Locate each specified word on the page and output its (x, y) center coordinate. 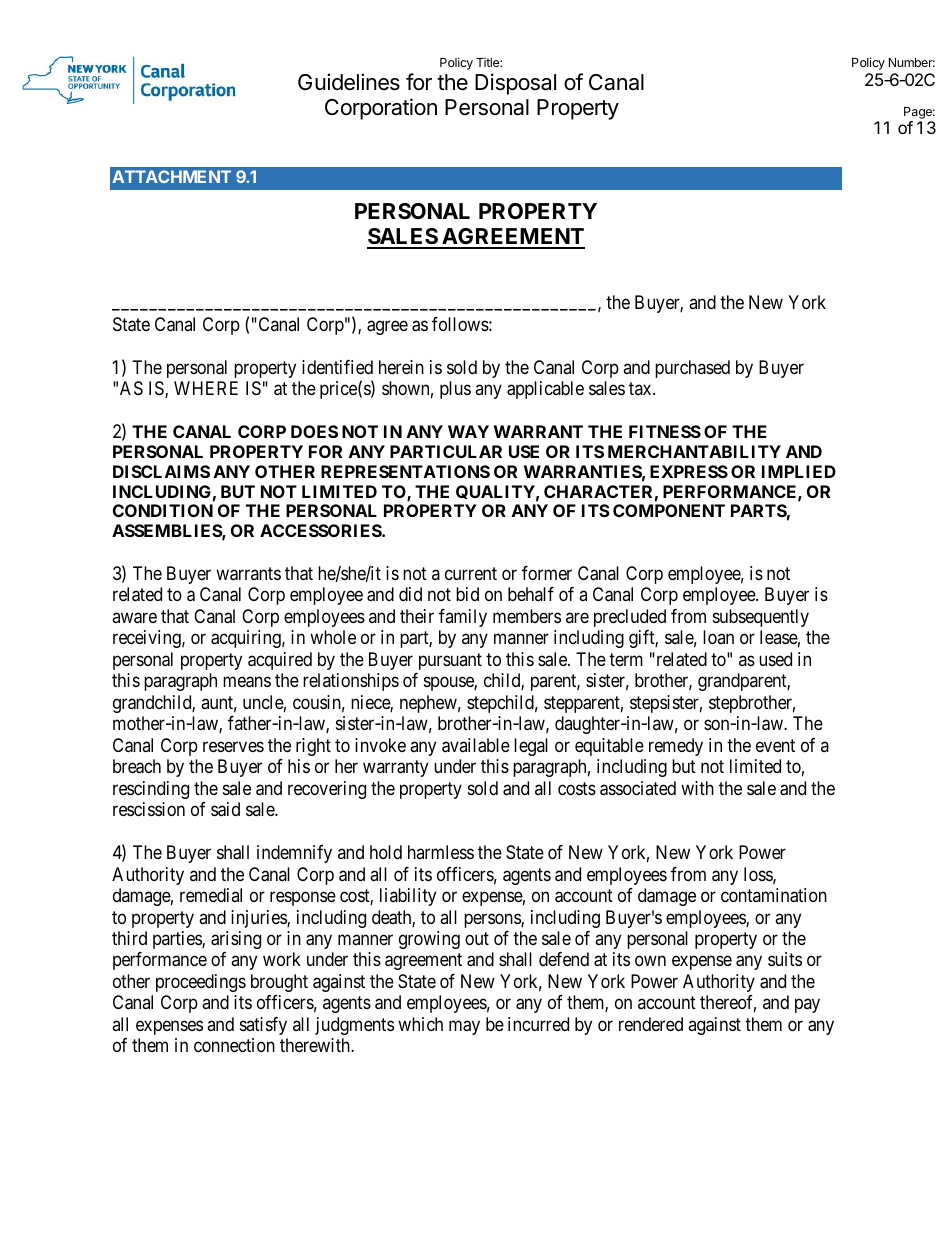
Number (912, 62)
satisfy (263, 1026)
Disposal (515, 84)
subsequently (761, 618)
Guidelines (349, 82)
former (547, 573)
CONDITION (163, 510)
